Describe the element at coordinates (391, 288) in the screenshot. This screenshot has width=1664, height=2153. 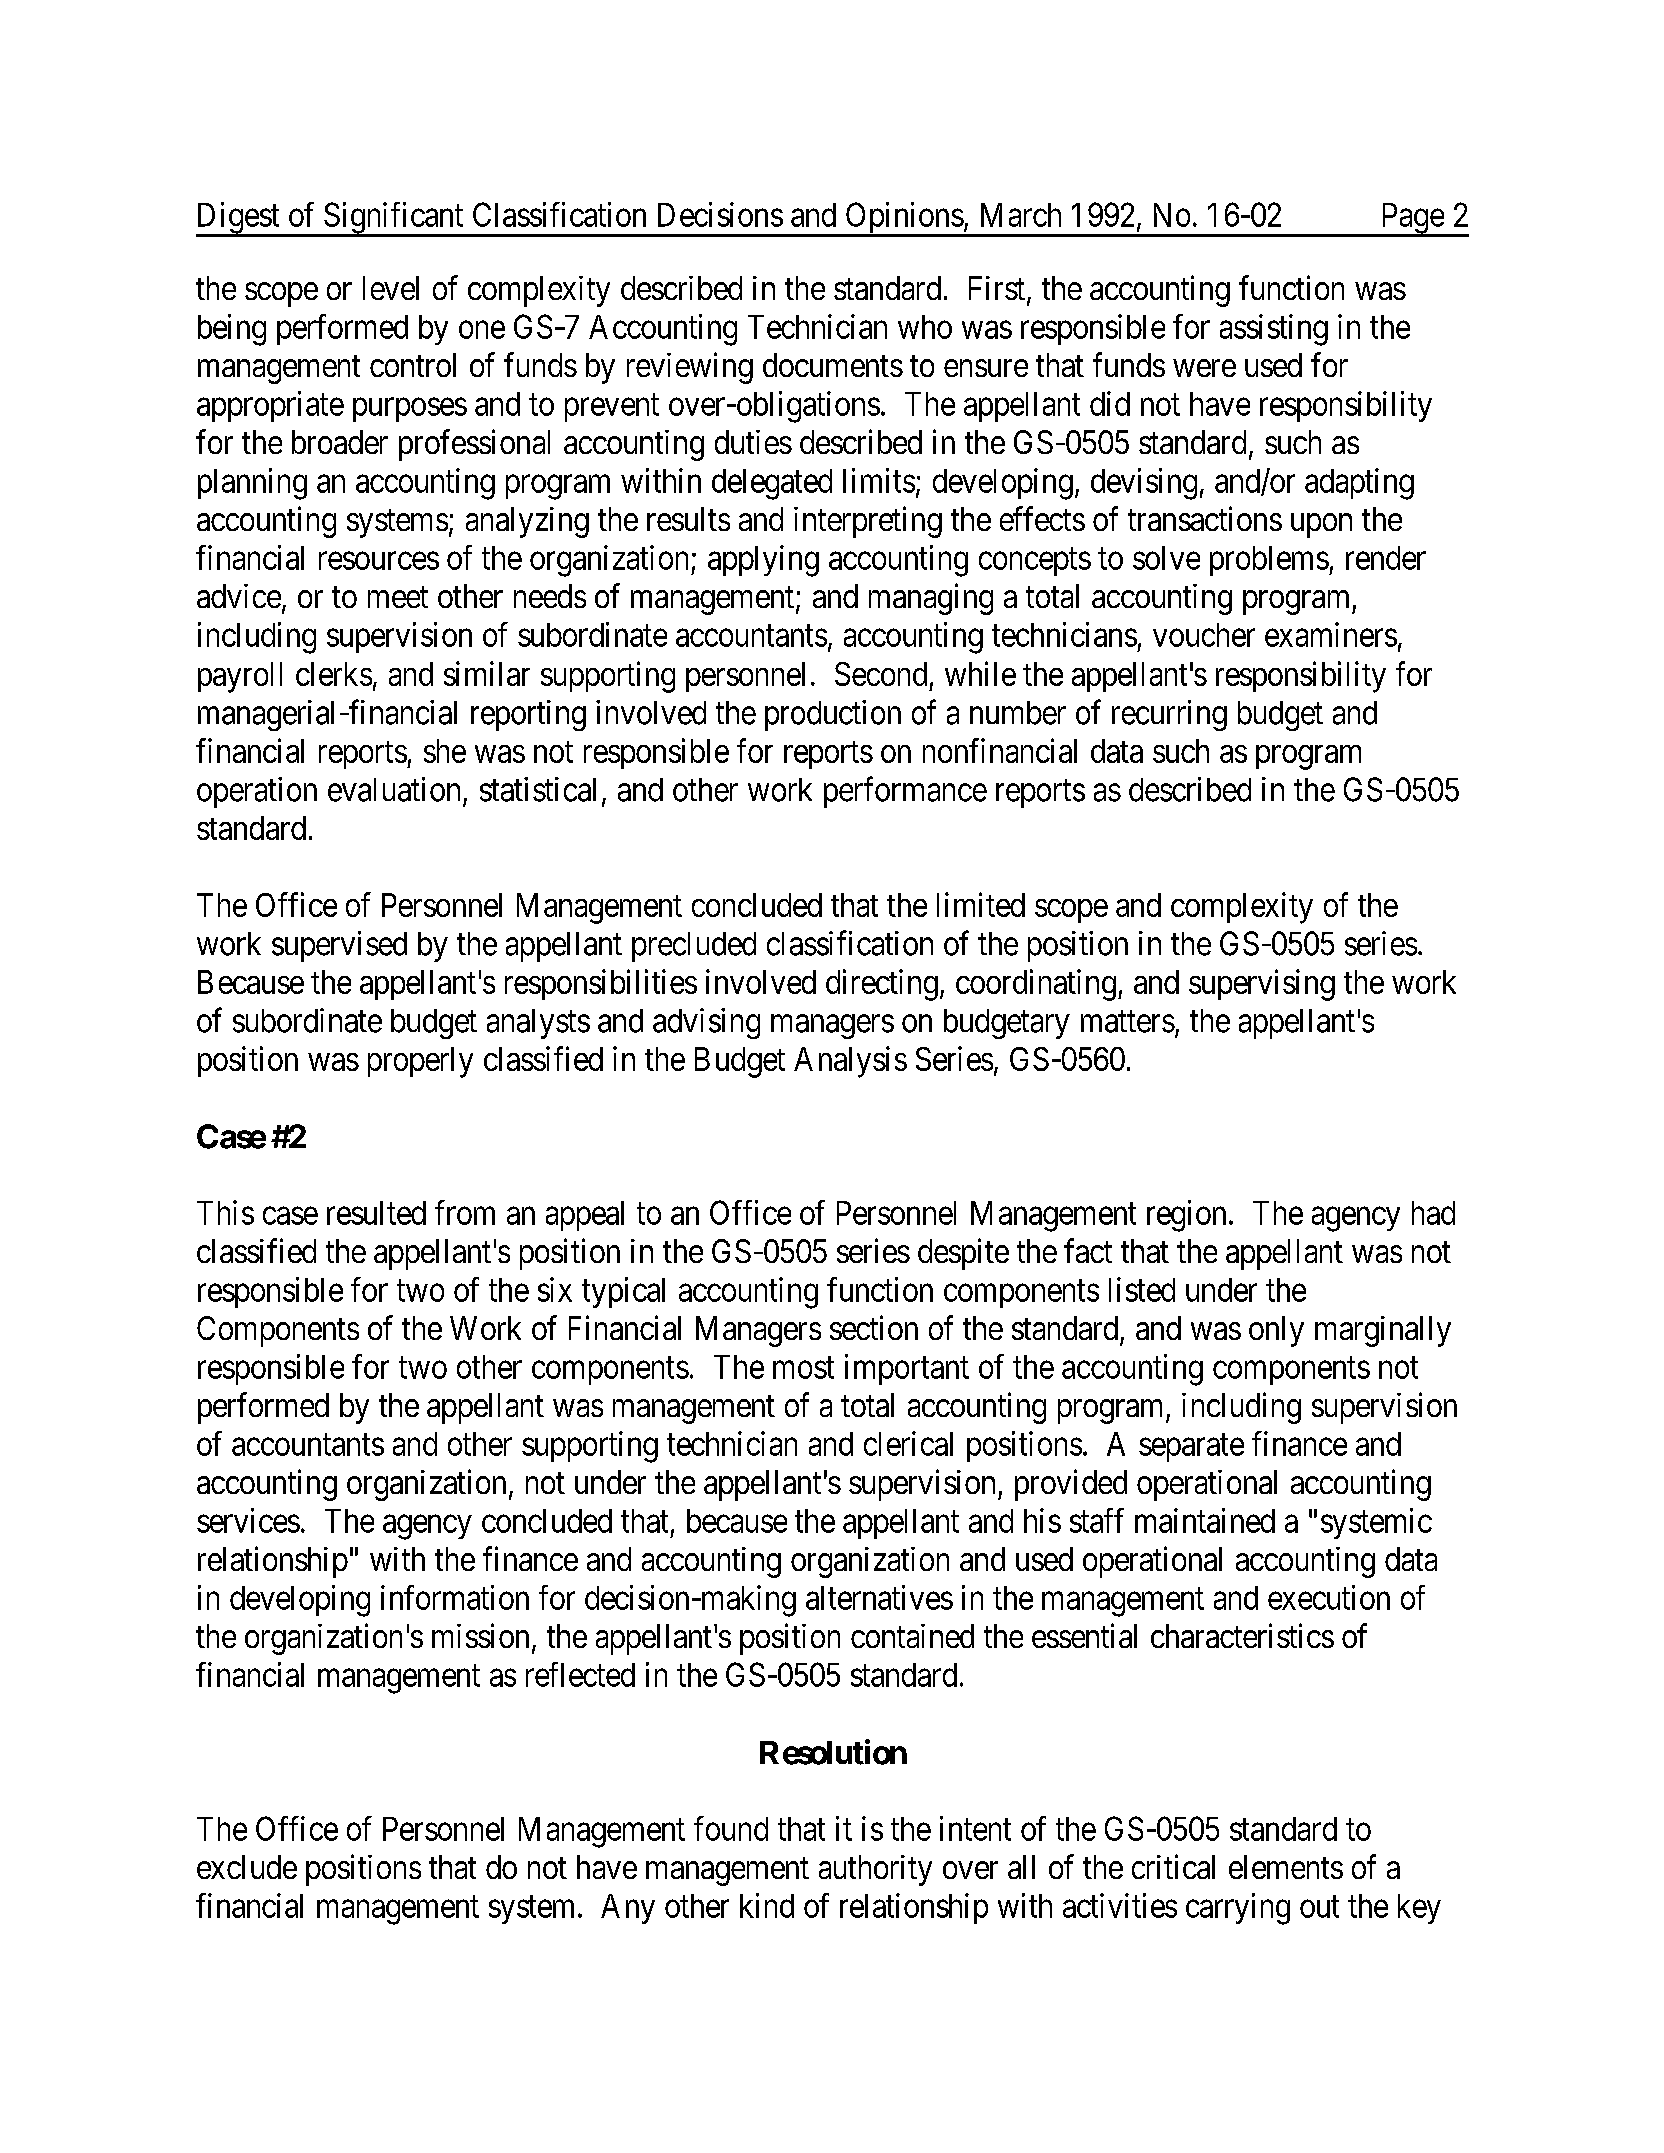
I see `level` at that location.
